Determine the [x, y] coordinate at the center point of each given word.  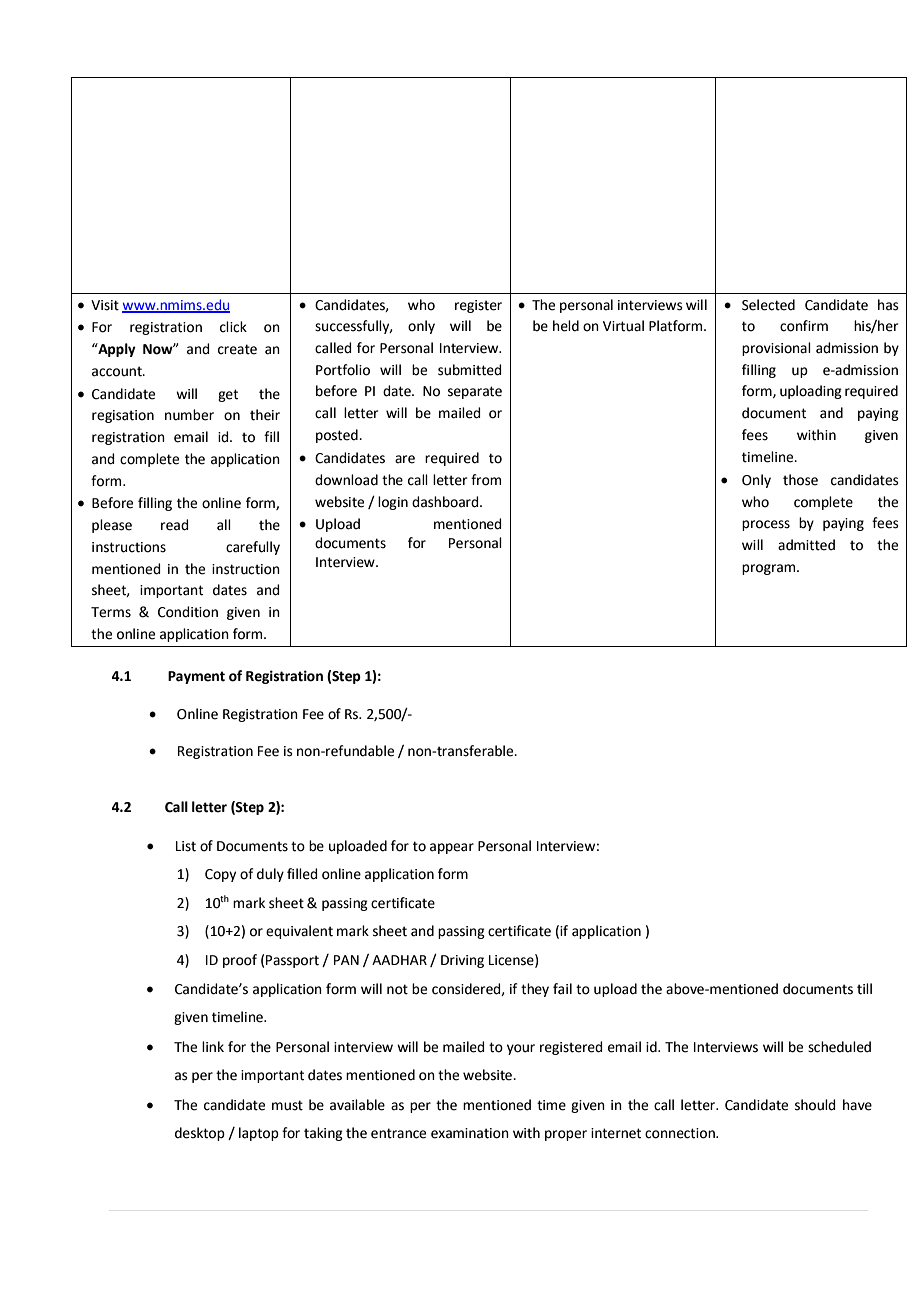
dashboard [446, 502]
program [770, 569]
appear [452, 848]
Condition [188, 612]
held [566, 326]
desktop [200, 1134]
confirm [804, 326]
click [233, 327]
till [864, 989]
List [186, 846]
